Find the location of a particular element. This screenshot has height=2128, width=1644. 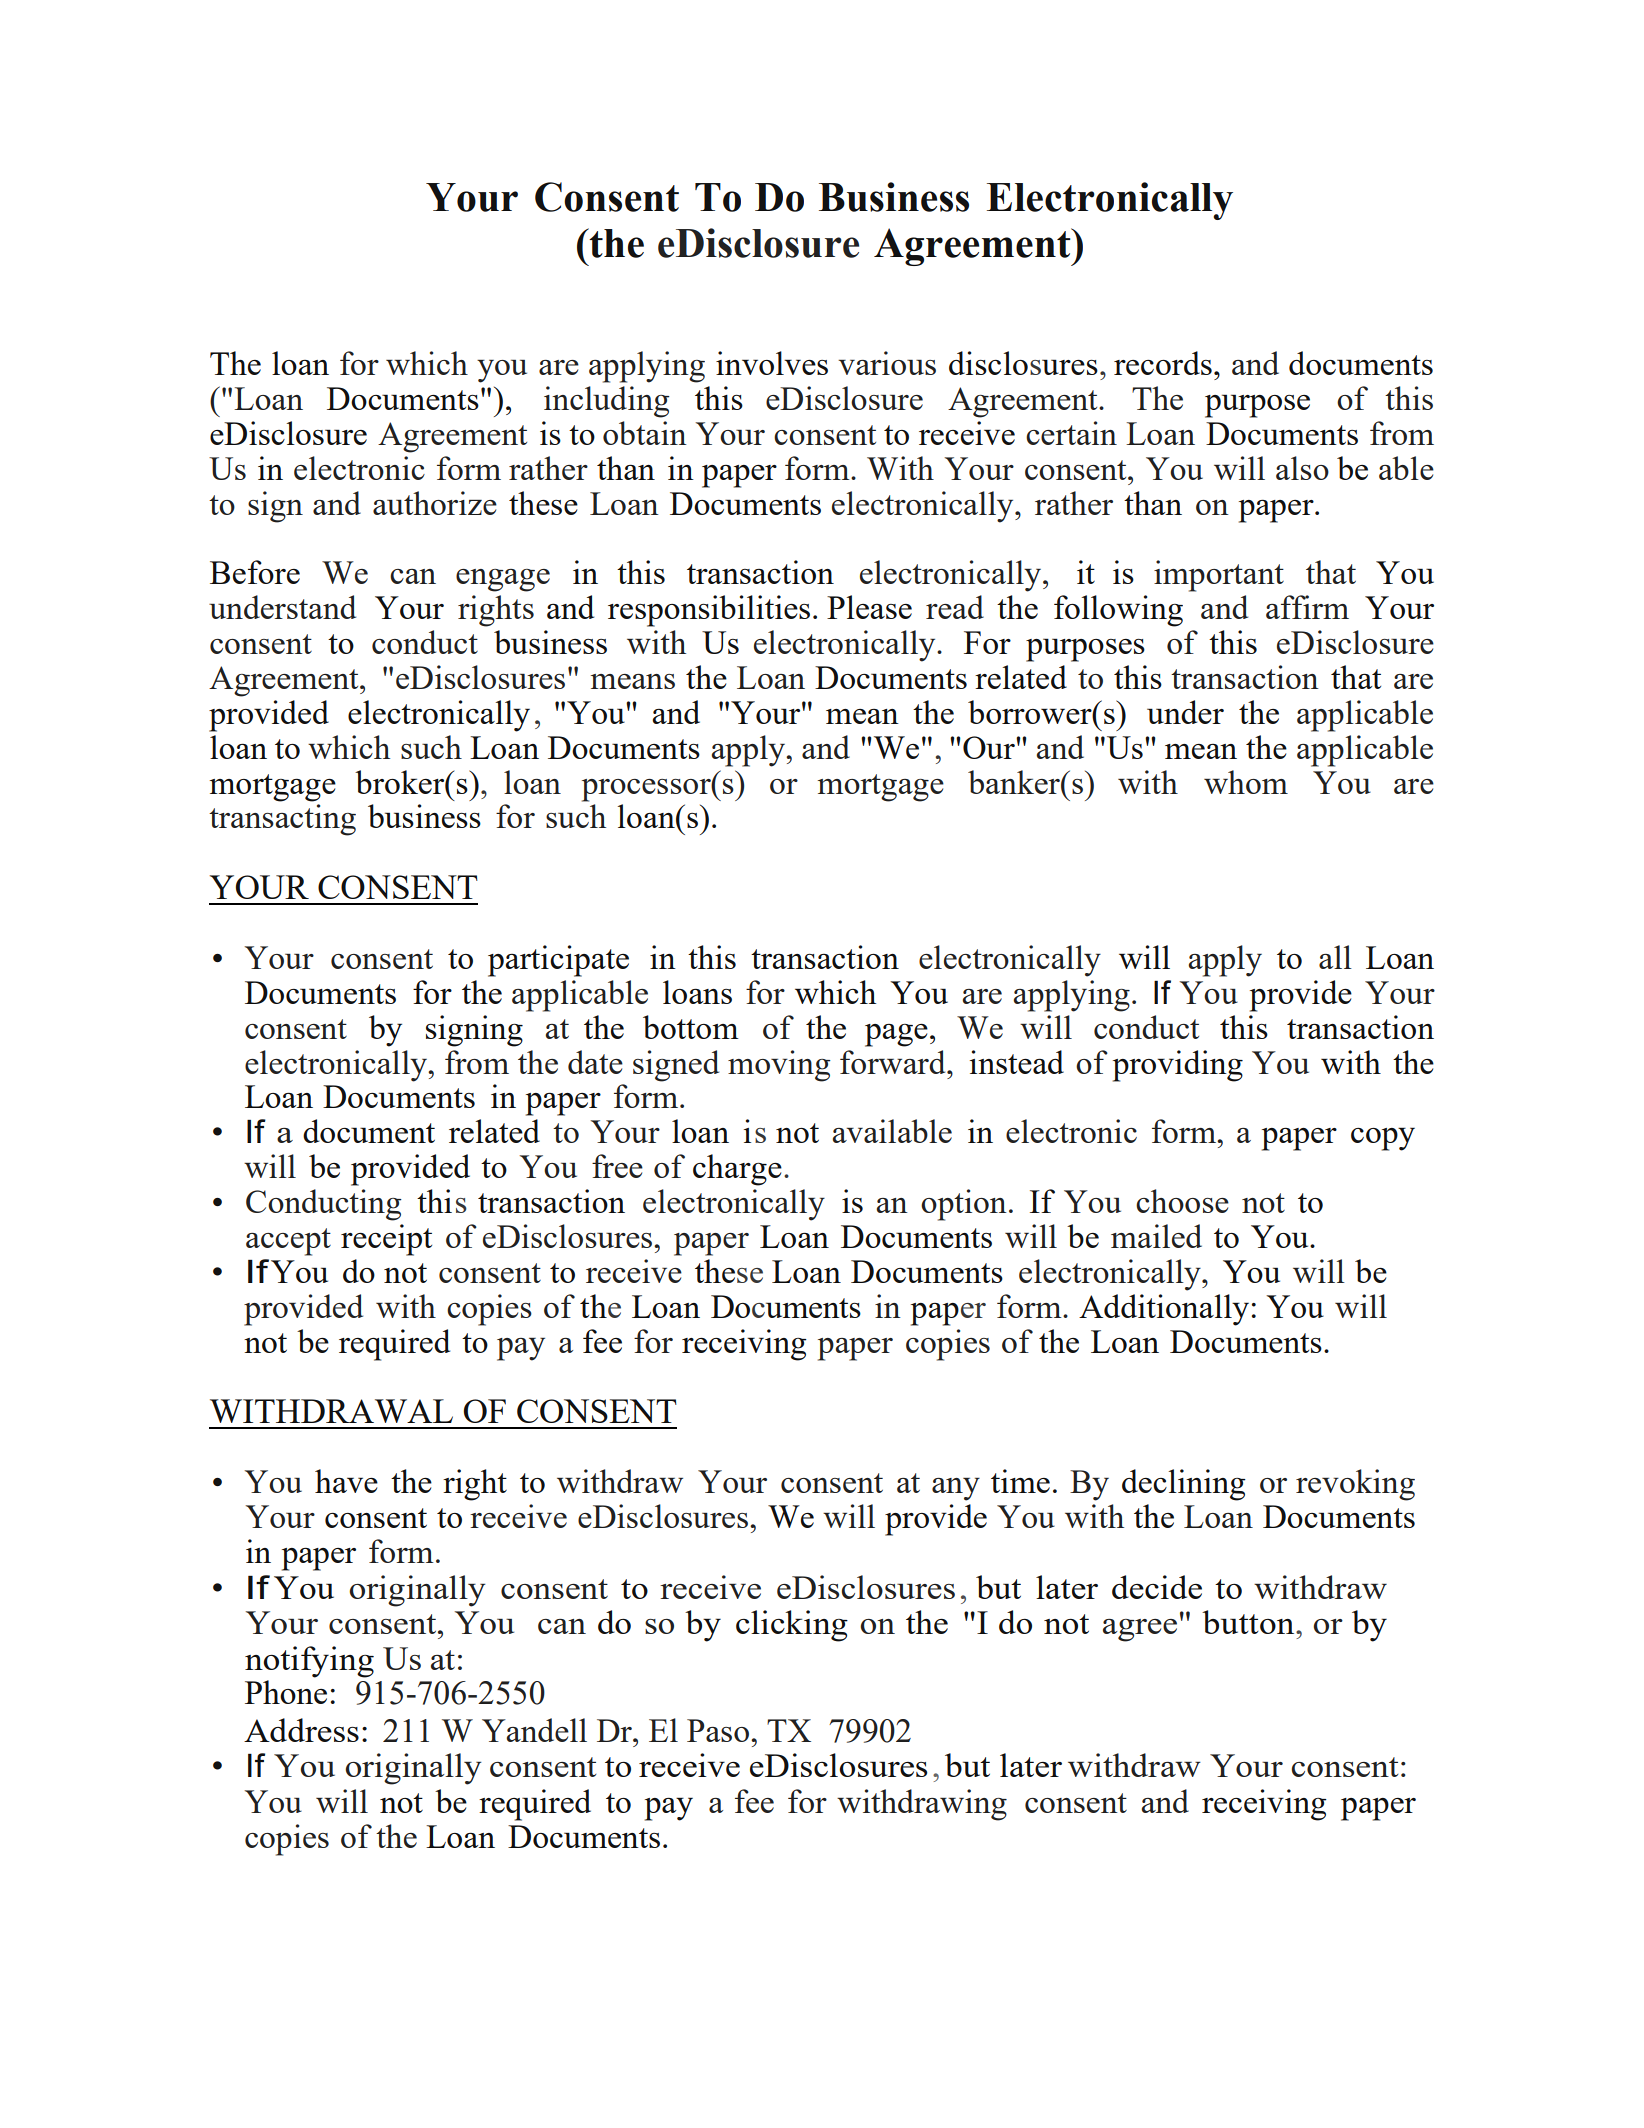

choose is located at coordinates (1182, 1201).
